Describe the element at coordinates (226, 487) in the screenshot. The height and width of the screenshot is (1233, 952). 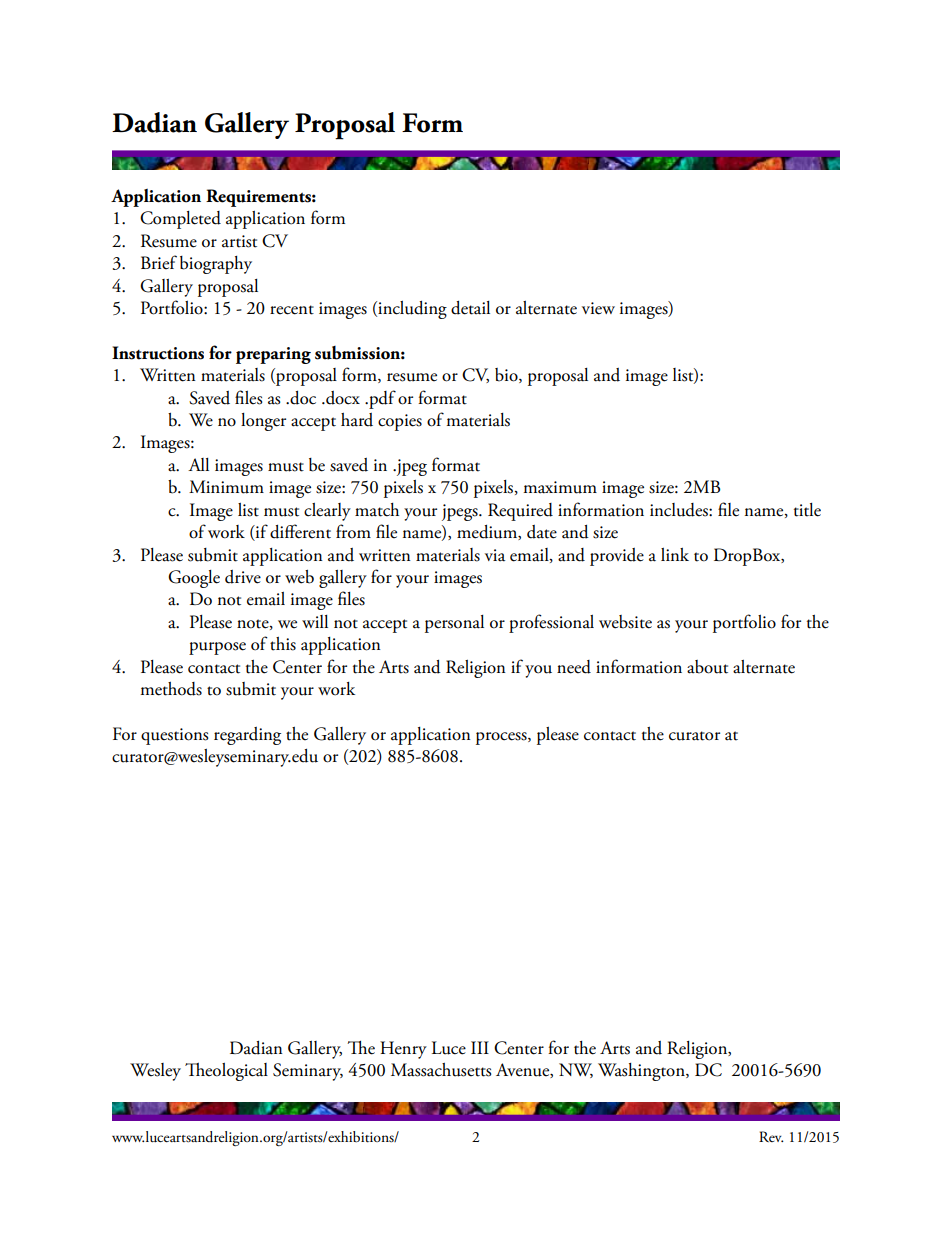
I see `Minimum` at that location.
